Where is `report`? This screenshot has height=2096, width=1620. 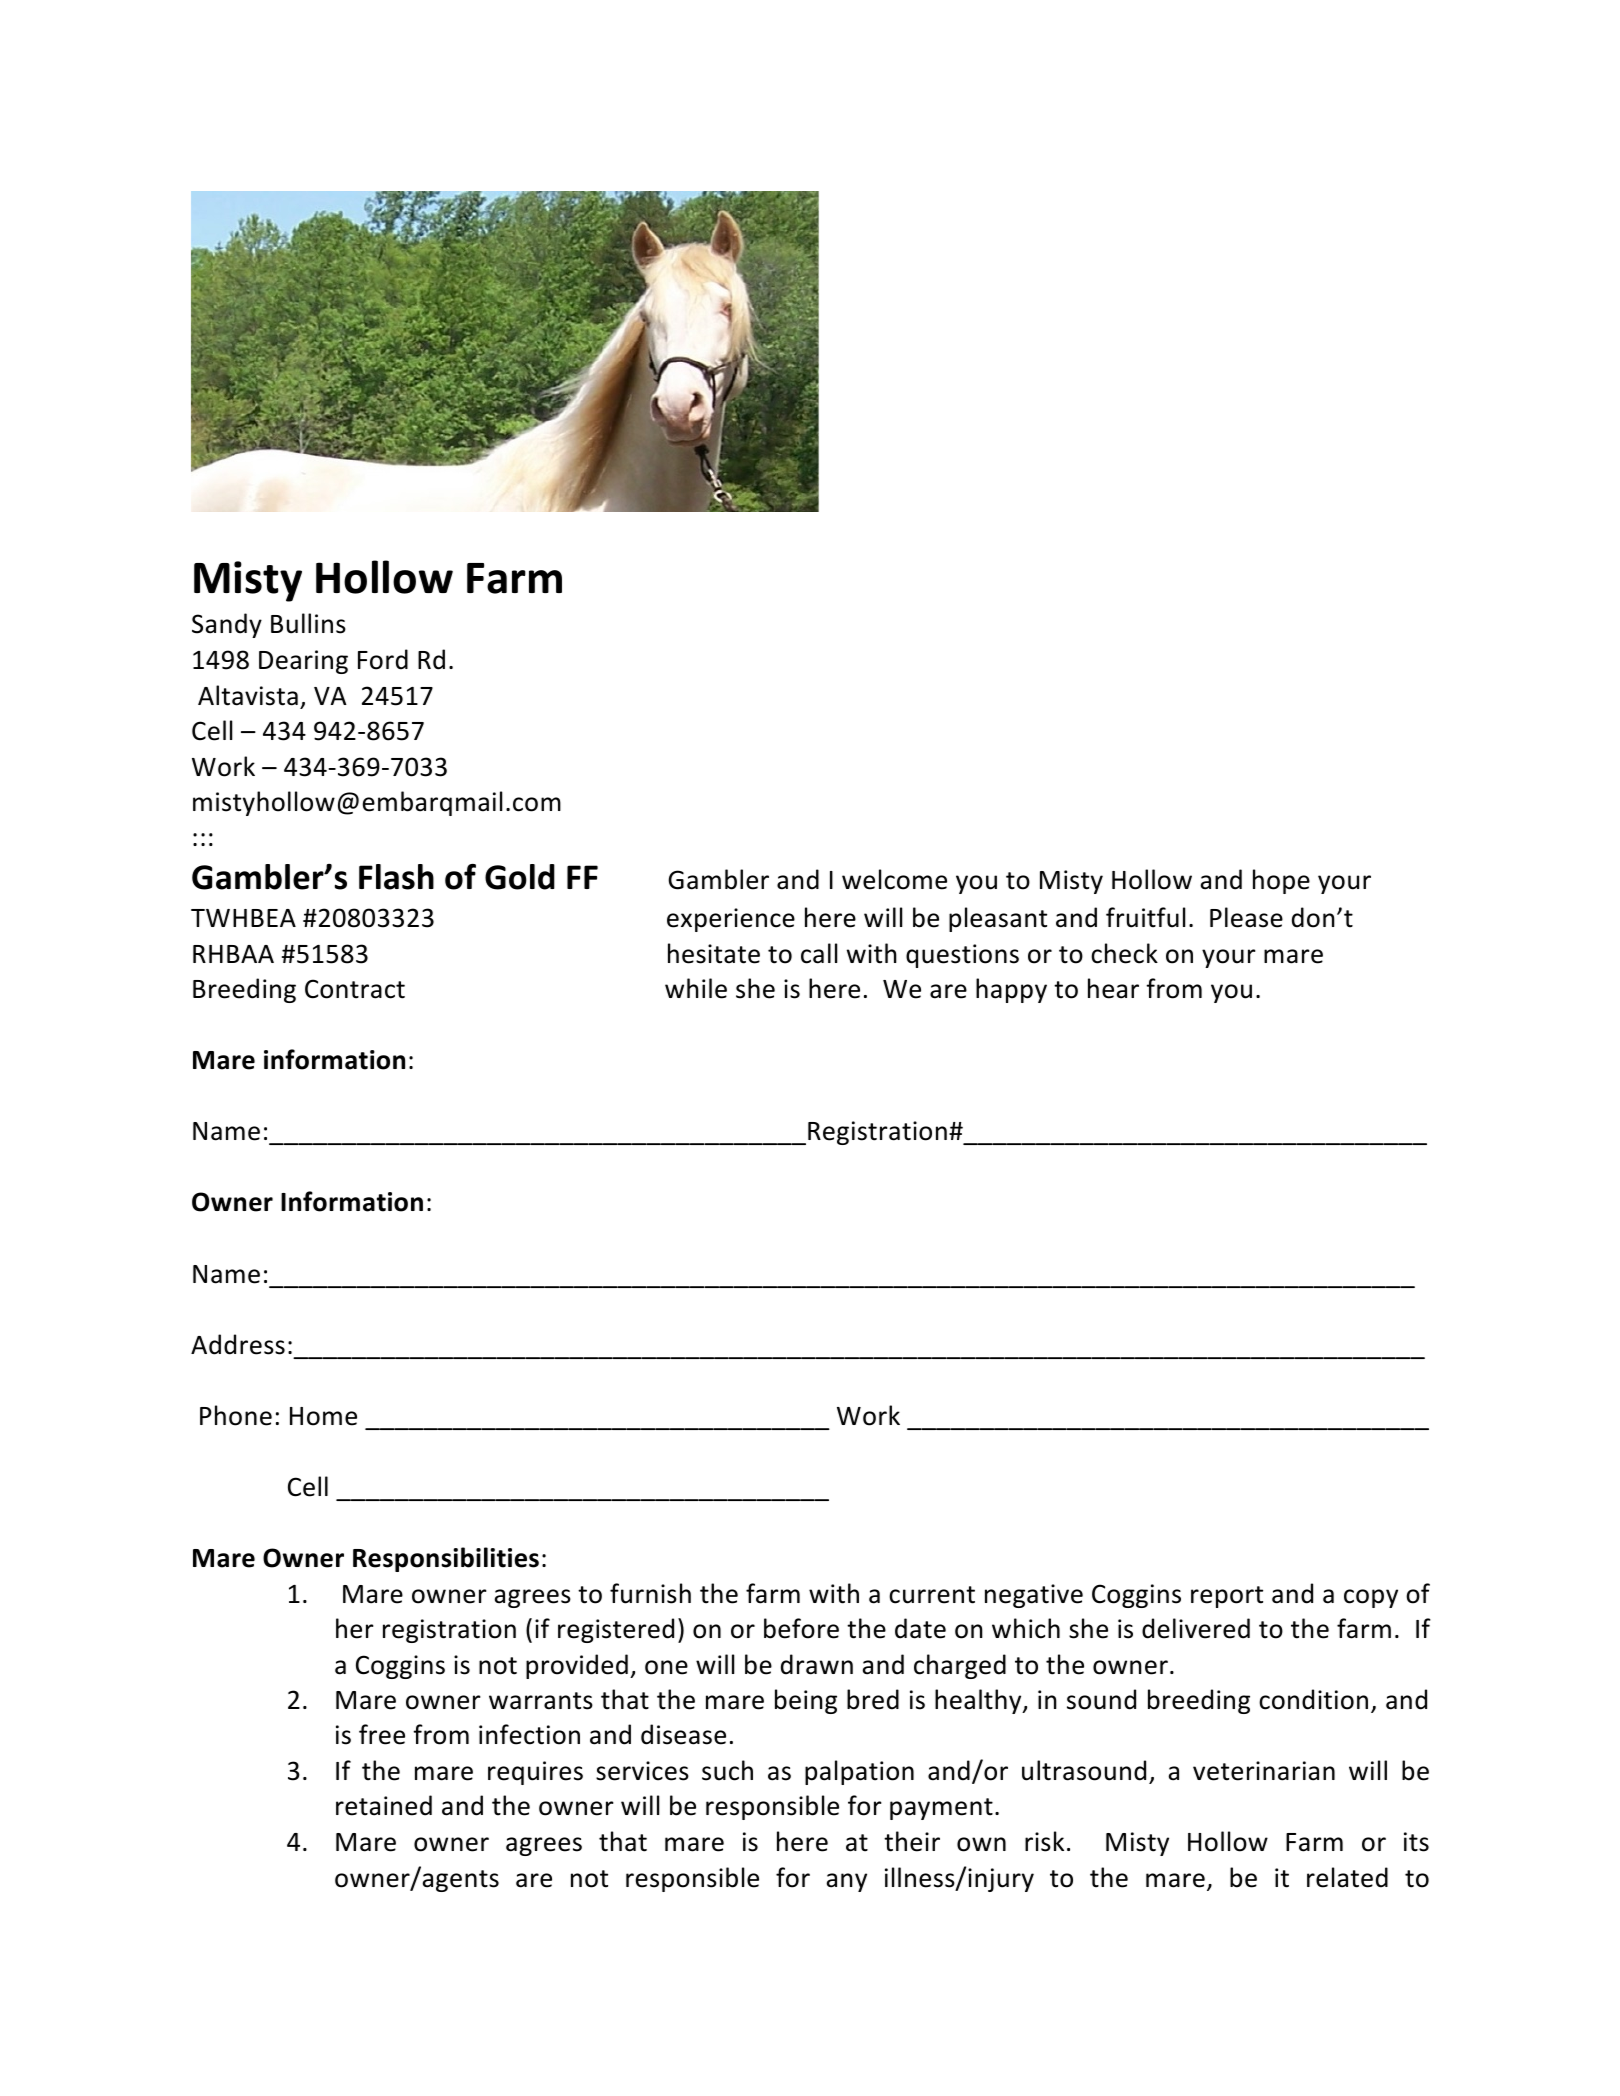
report is located at coordinates (1227, 1597).
